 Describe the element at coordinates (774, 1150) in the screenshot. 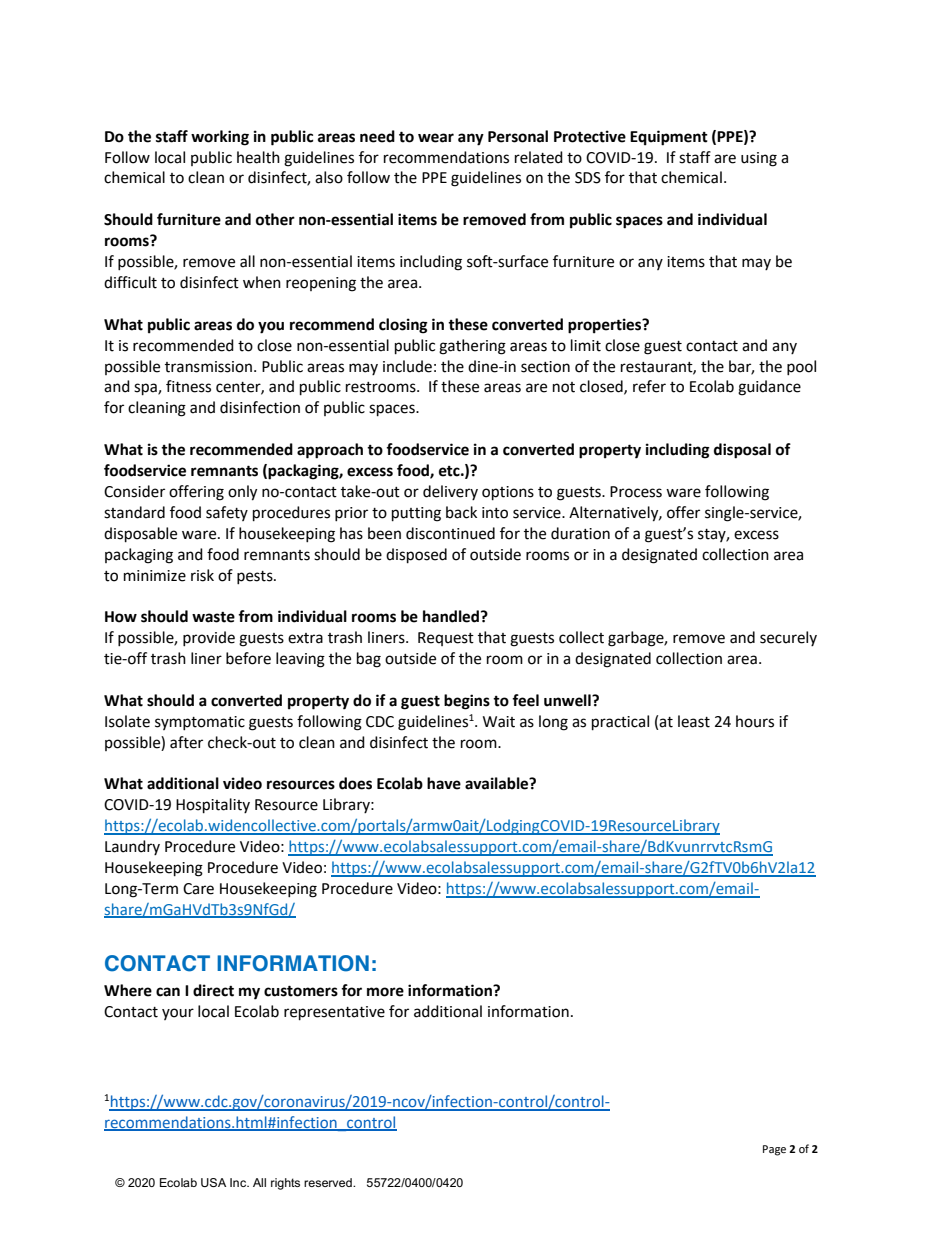

I see `Page` at that location.
